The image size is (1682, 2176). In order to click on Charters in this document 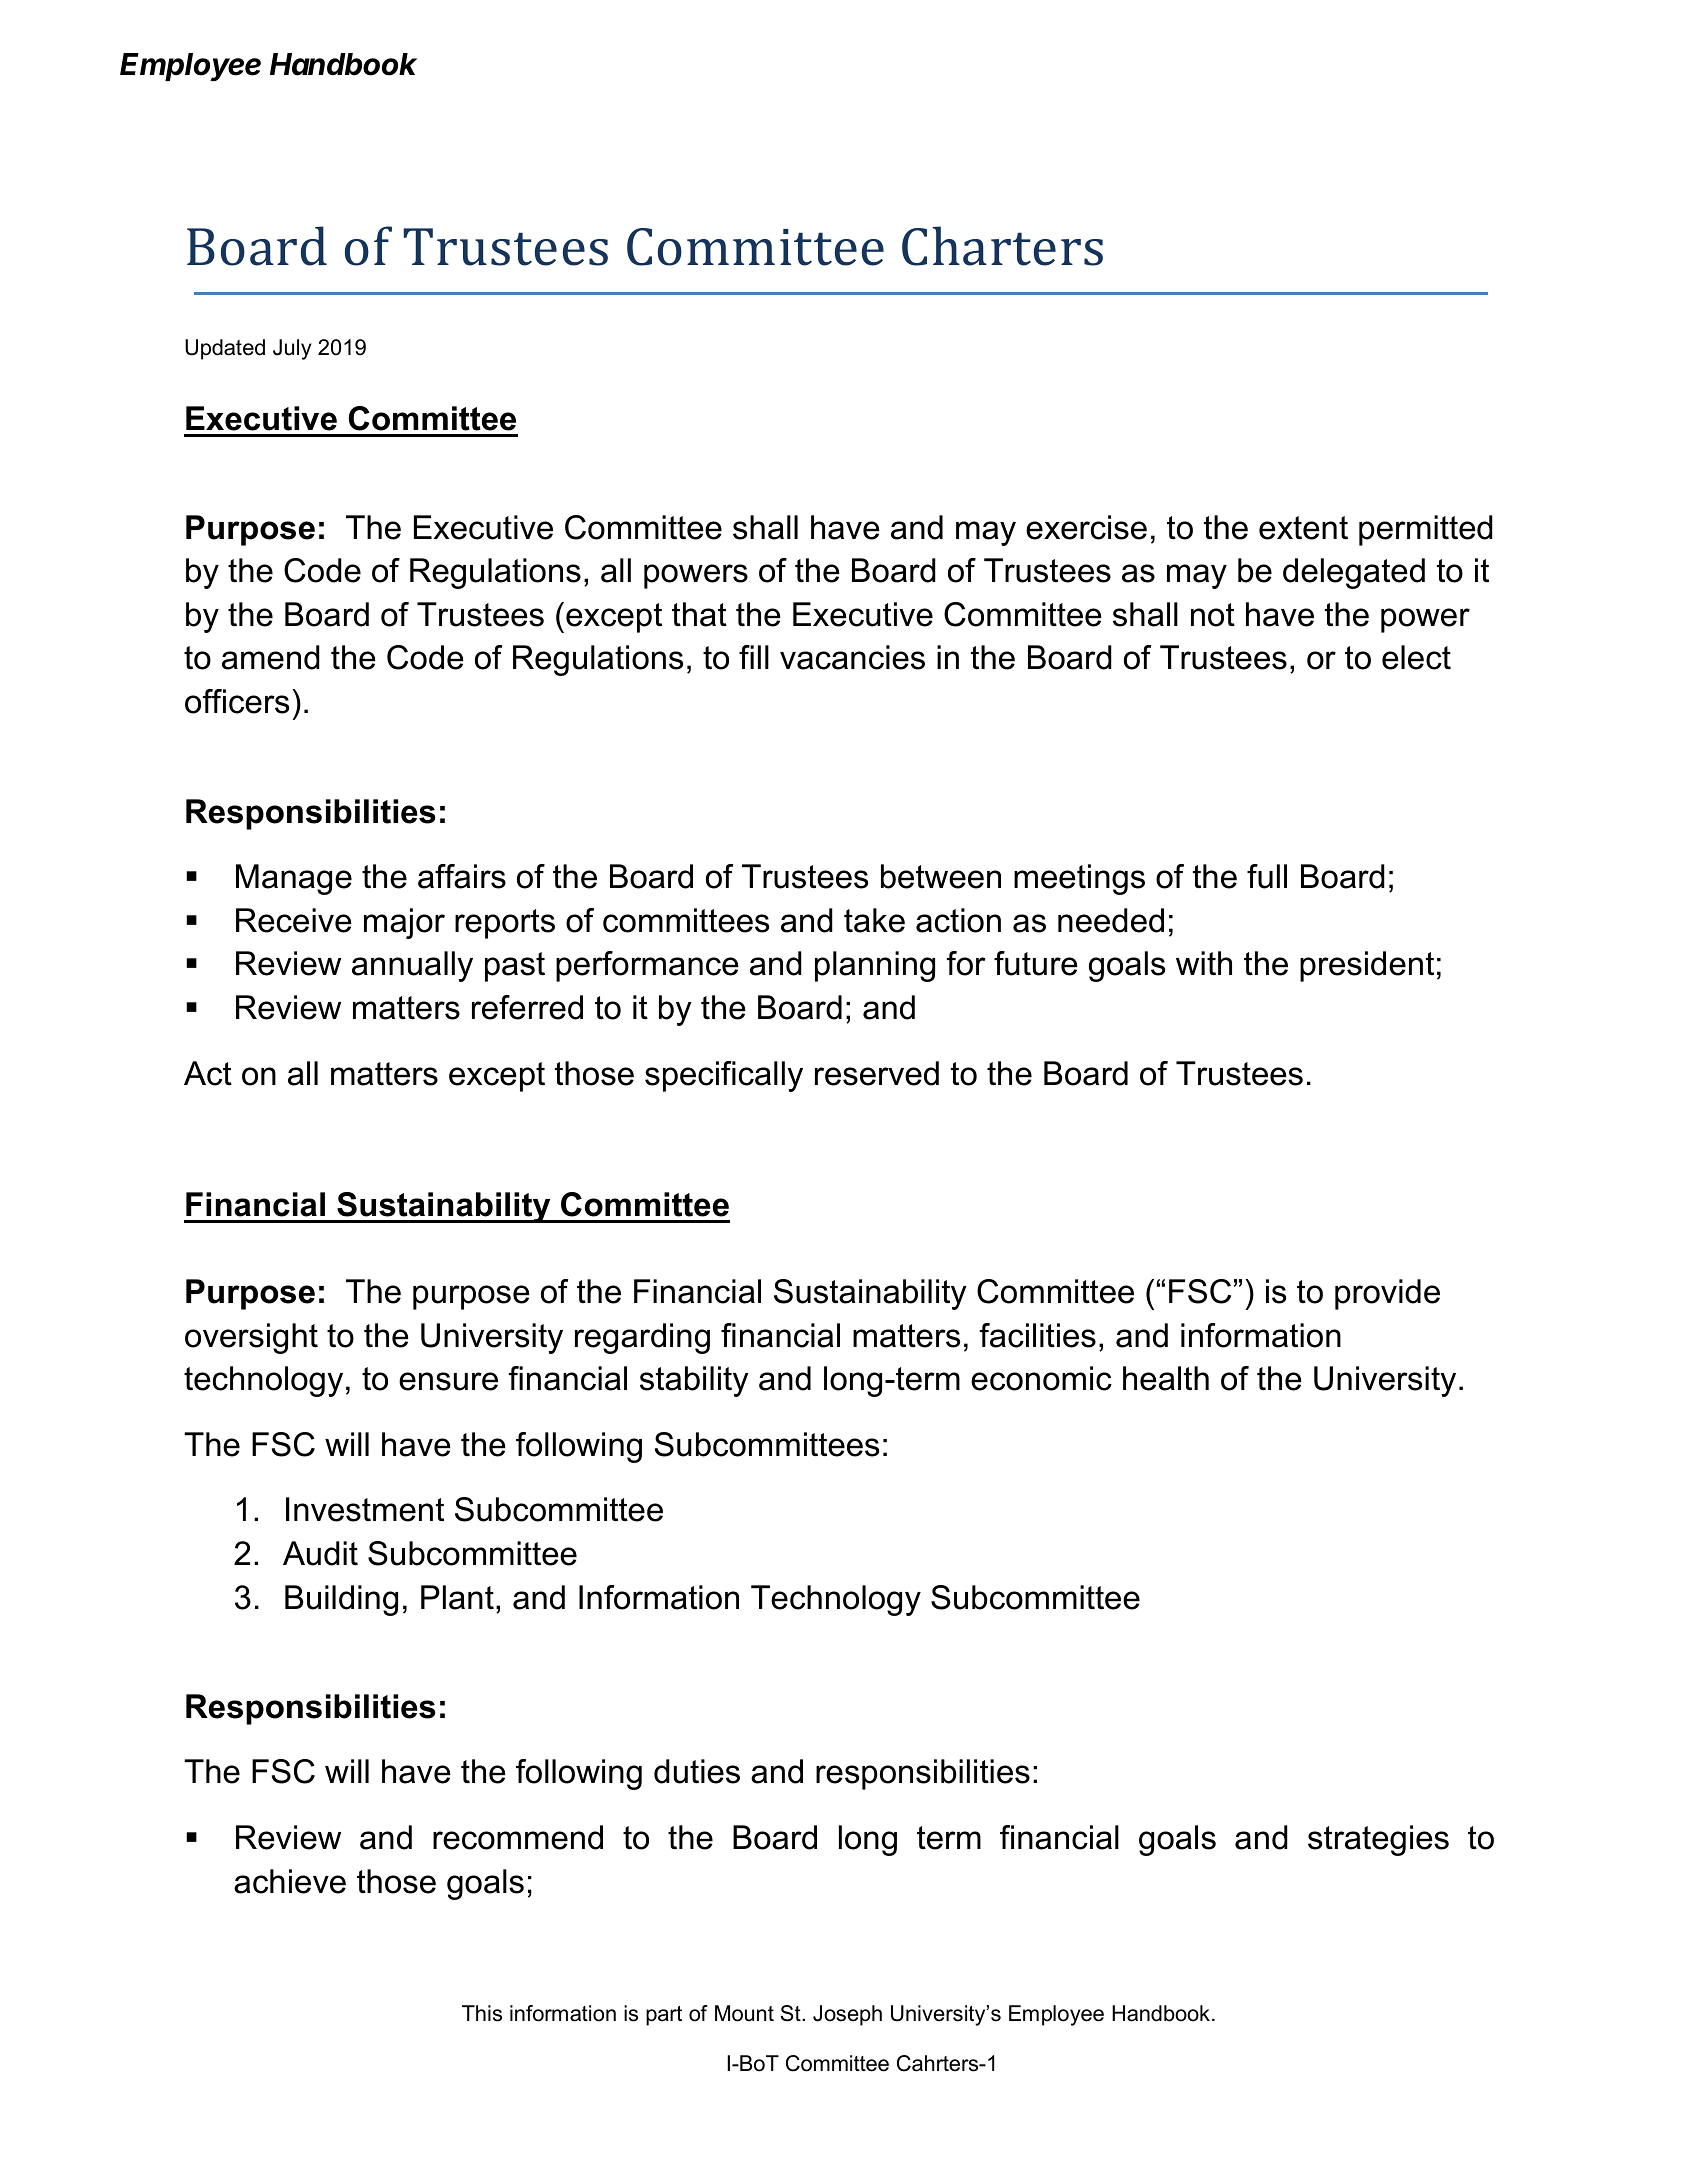, I will do `click(1002, 246)`.
